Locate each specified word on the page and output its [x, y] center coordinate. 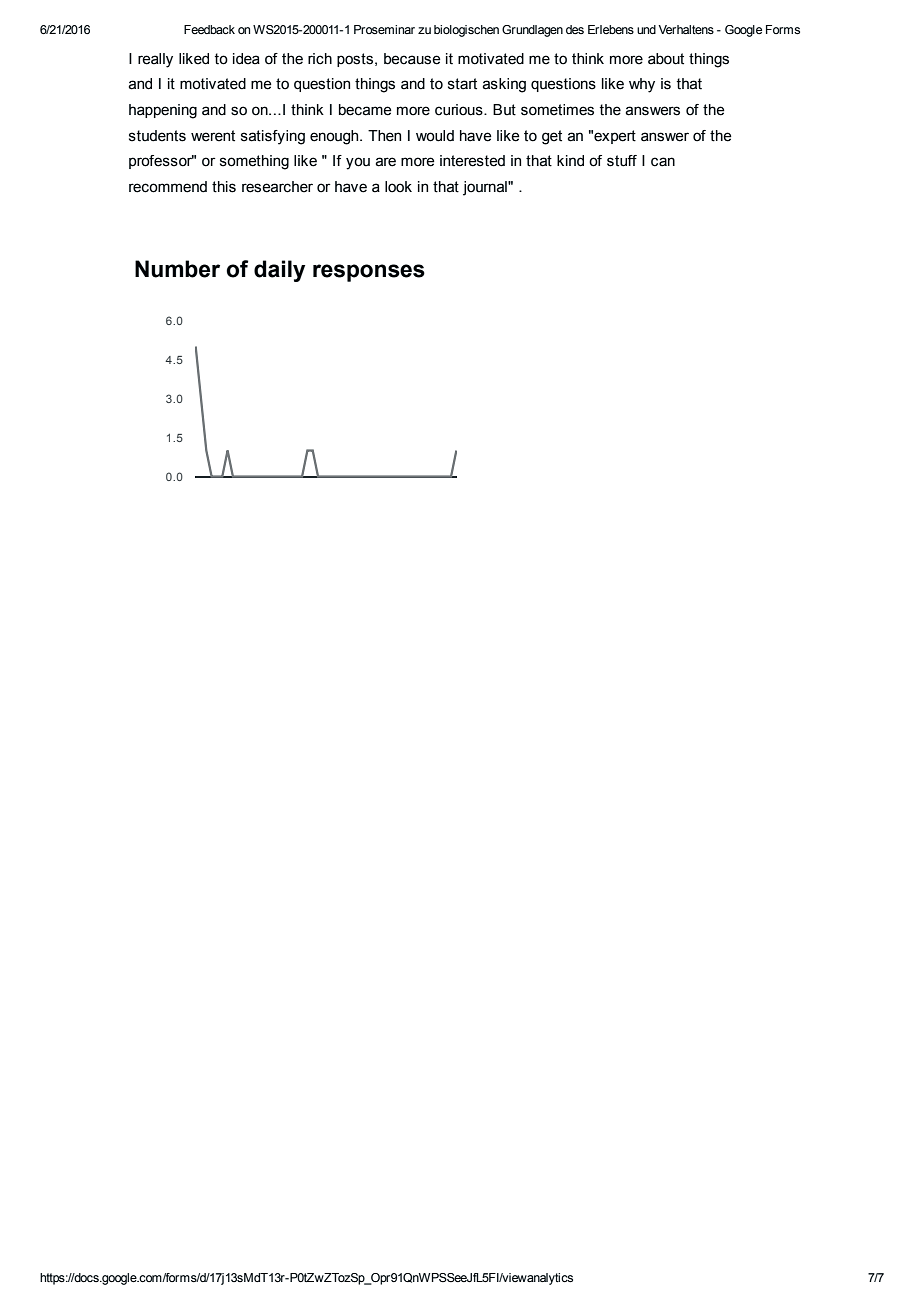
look [398, 187]
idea [246, 59]
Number [177, 269]
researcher [277, 187]
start [462, 84]
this [224, 187]
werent [213, 136]
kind [570, 161]
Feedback [209, 29]
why [642, 85]
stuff [622, 161]
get [552, 137]
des [575, 29]
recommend [168, 187]
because [412, 59]
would [435, 136]
